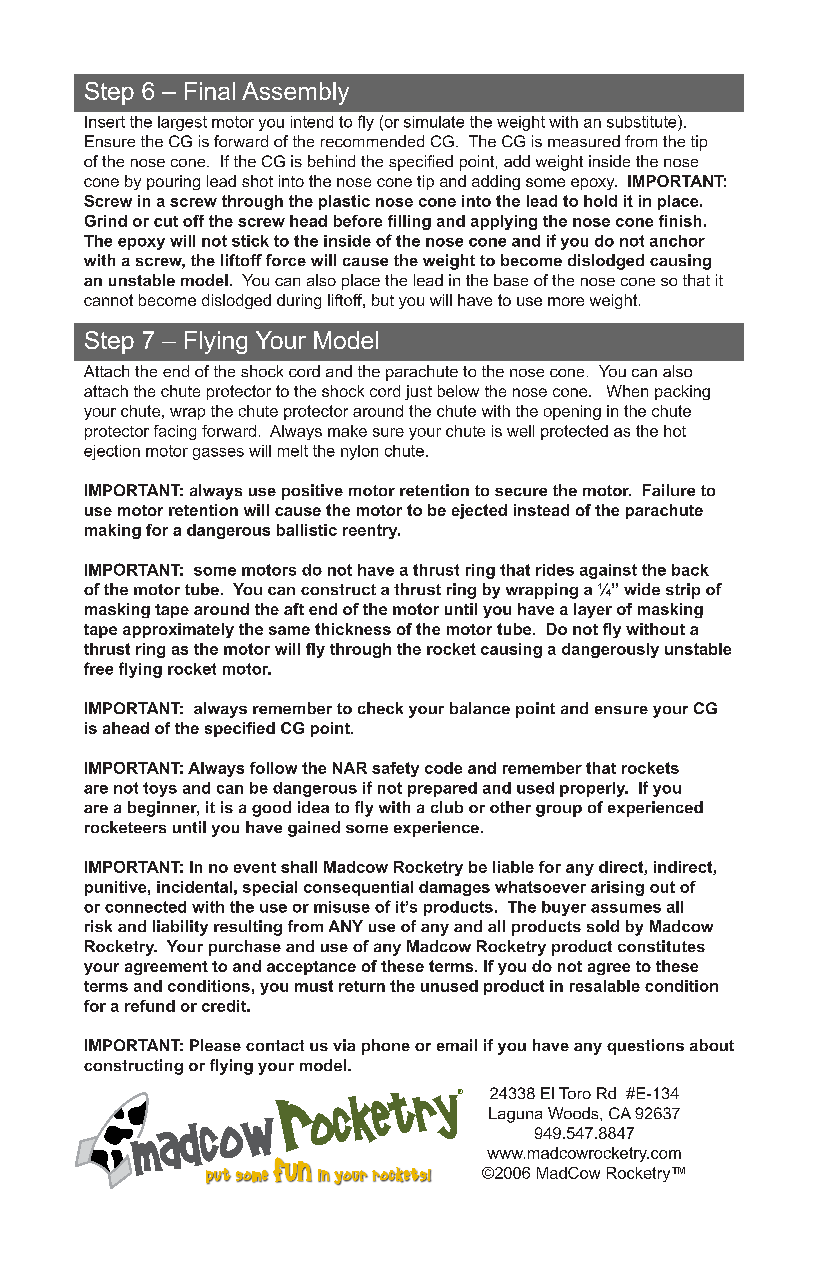 This screenshot has height=1264, width=818. What do you see at coordinates (215, 1045) in the screenshot?
I see `Please` at bounding box center [215, 1045].
